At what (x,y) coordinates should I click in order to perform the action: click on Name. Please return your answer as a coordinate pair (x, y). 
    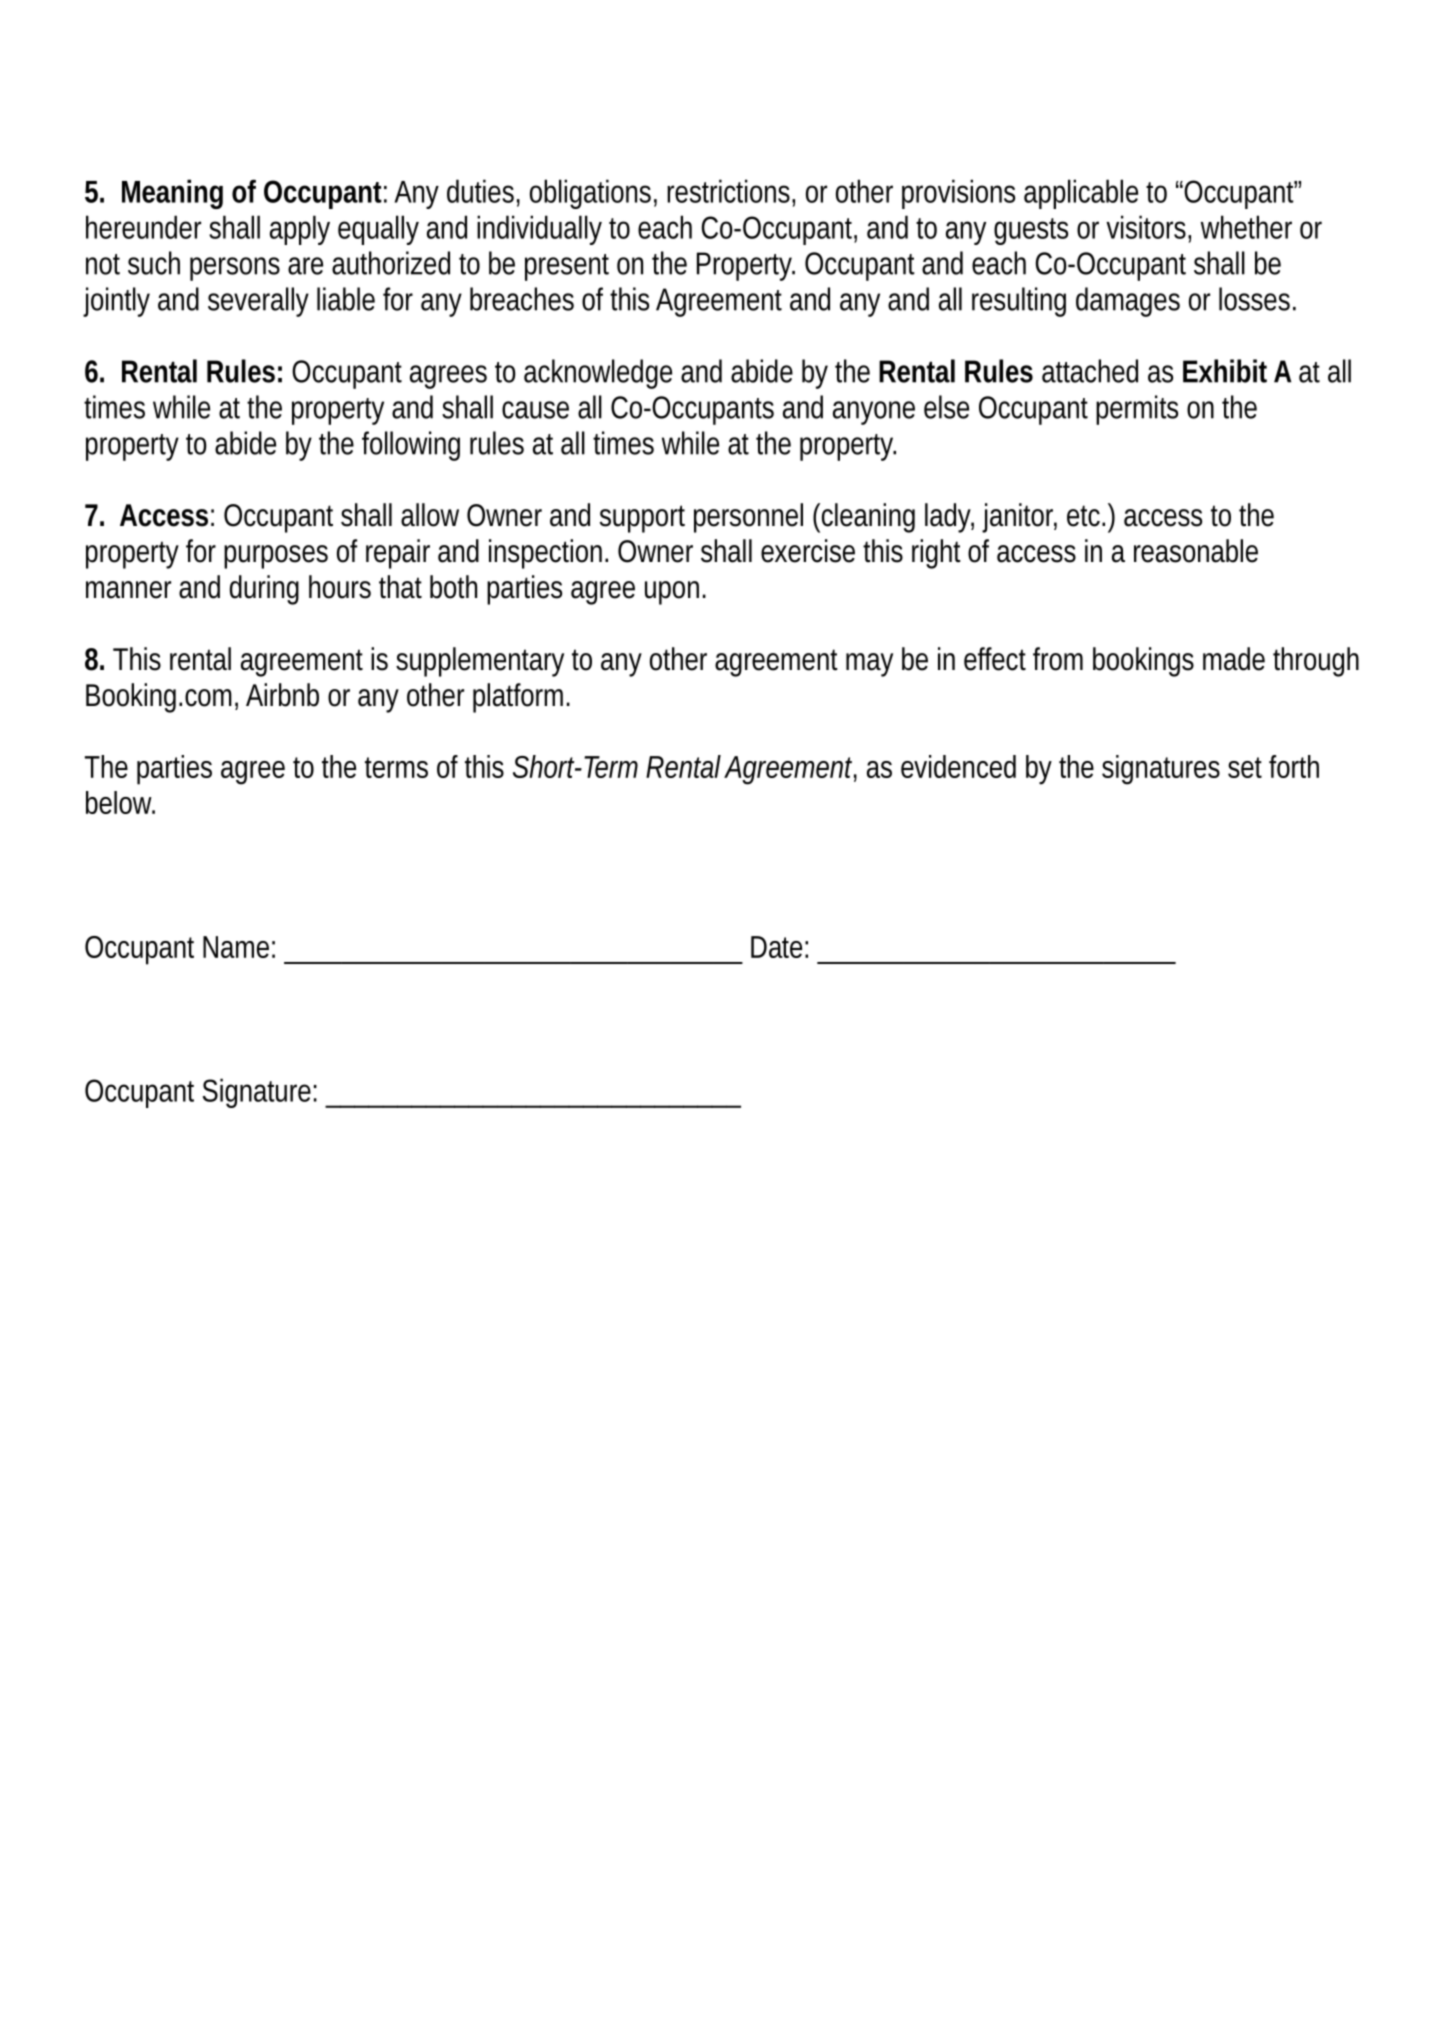
    Looking at the image, I should click on (236, 947).
